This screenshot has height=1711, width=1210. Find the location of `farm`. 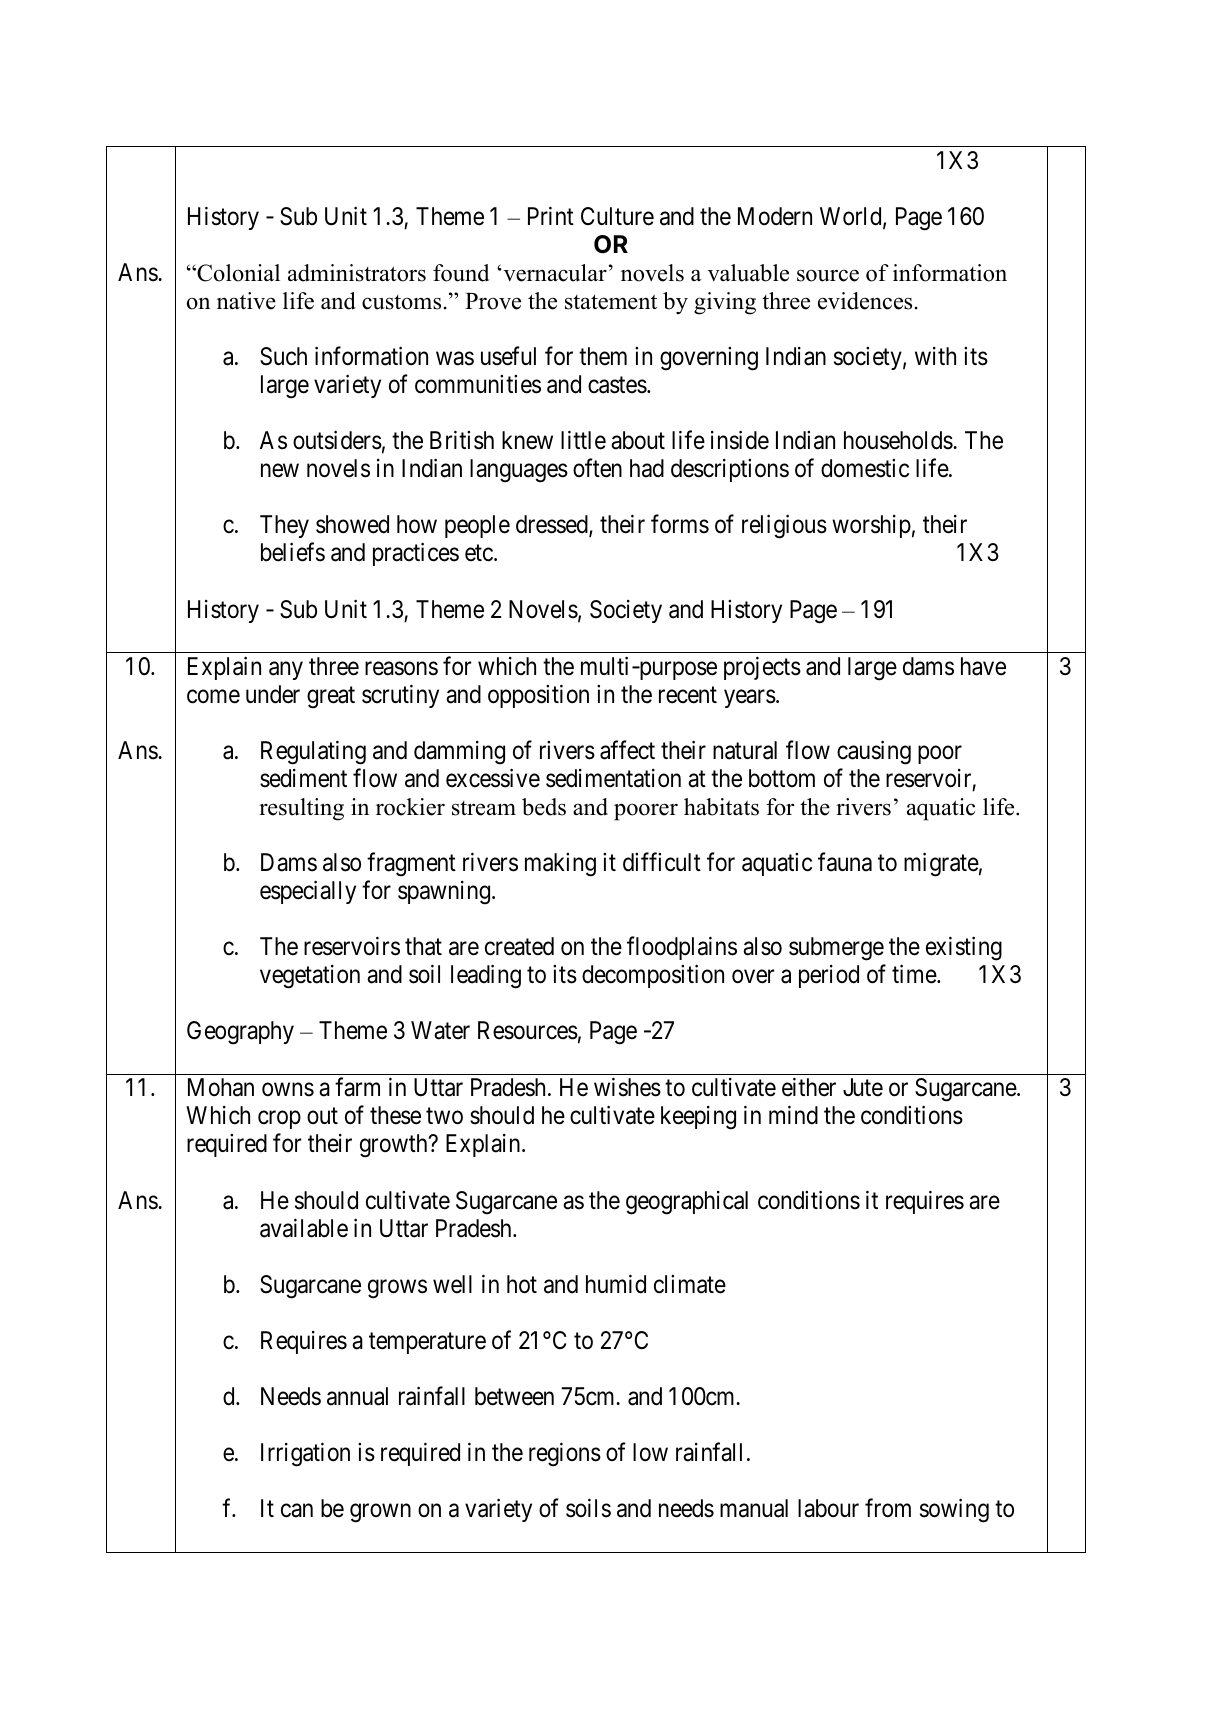

farm is located at coordinates (357, 1087).
